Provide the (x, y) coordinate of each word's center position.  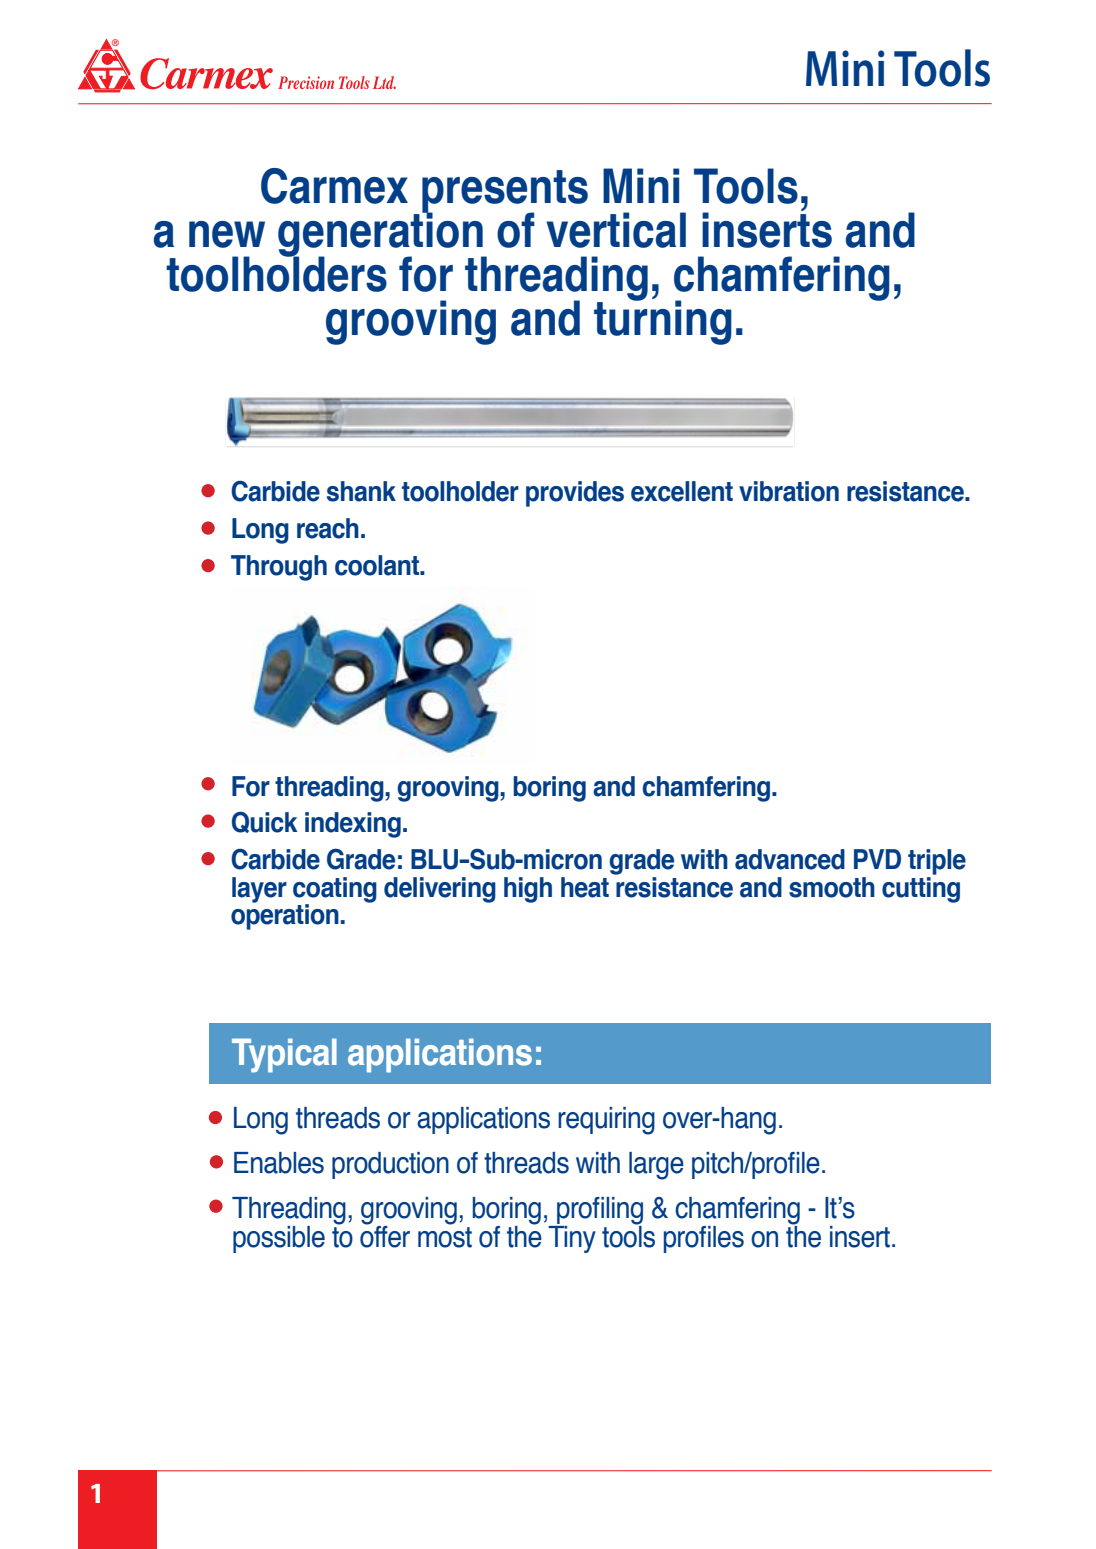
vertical (616, 230)
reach (328, 528)
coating (335, 891)
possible (279, 1239)
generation (381, 235)
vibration (789, 491)
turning (663, 321)
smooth (832, 887)
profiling (599, 1212)
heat (585, 887)
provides (575, 494)
